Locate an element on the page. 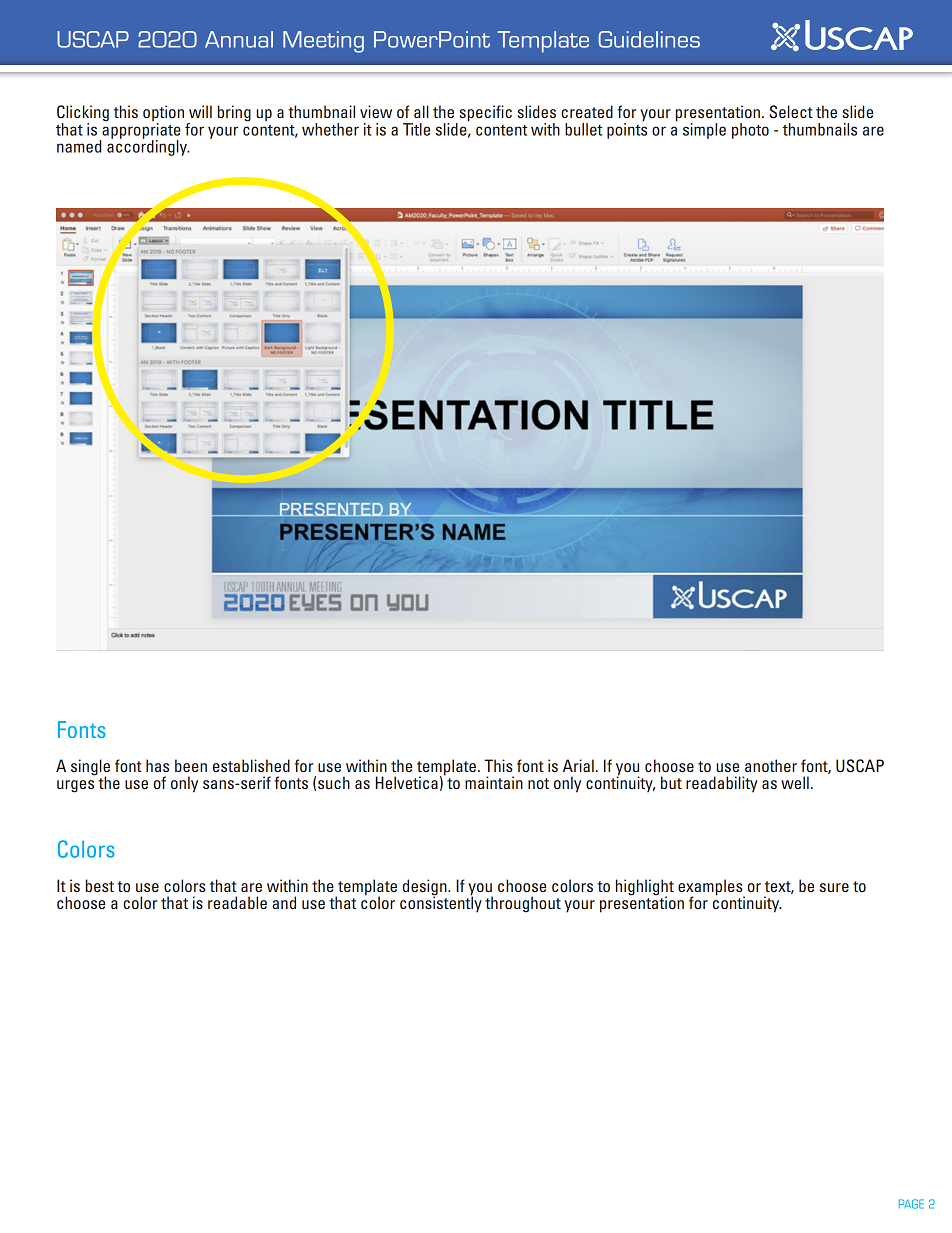 This image has height=1233, width=952. Arial is located at coordinates (578, 765).
